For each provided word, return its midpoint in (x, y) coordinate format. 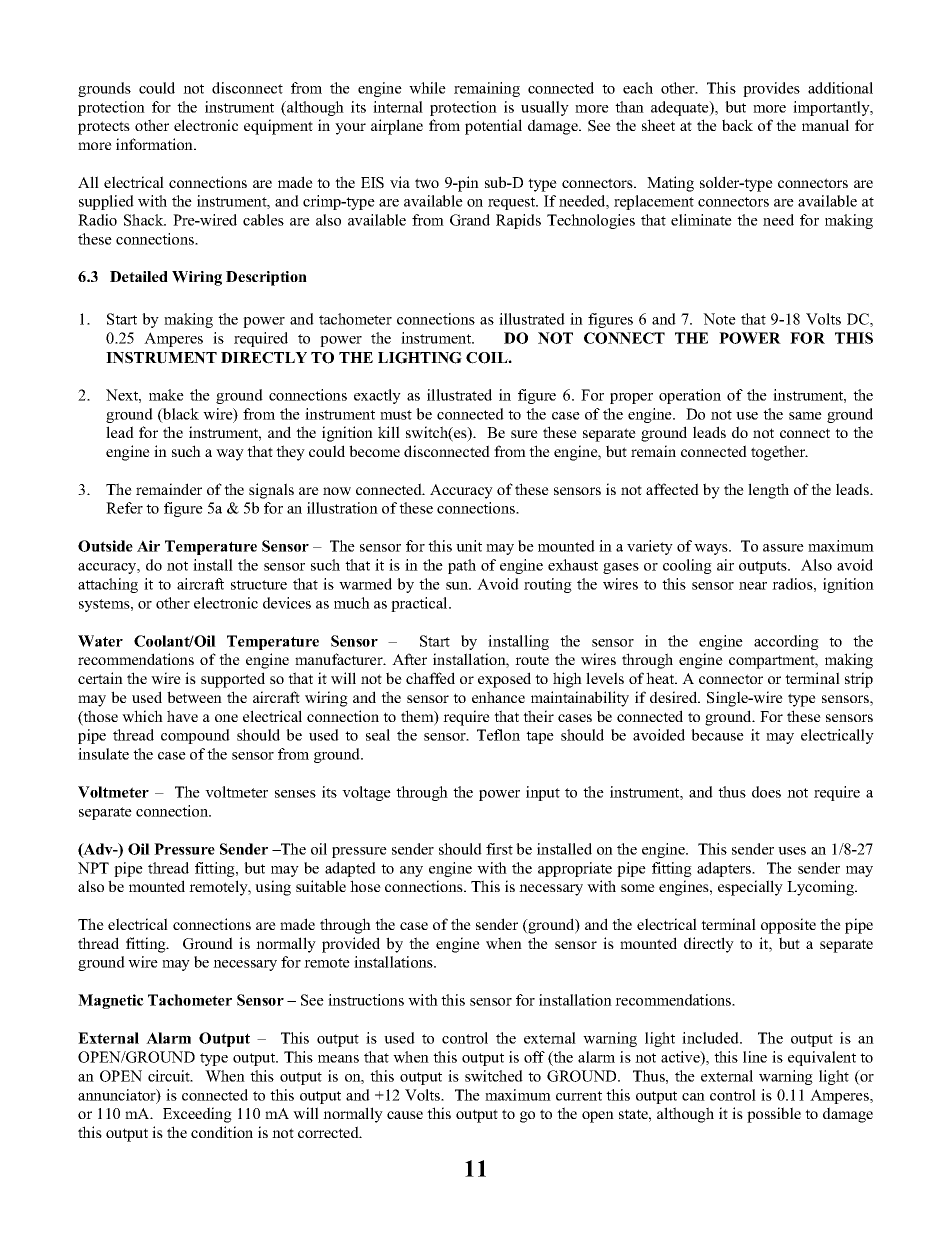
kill (389, 432)
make (166, 395)
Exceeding (197, 1115)
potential (493, 127)
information (155, 144)
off (534, 1057)
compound (195, 736)
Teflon (498, 735)
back (737, 125)
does (766, 792)
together (779, 453)
